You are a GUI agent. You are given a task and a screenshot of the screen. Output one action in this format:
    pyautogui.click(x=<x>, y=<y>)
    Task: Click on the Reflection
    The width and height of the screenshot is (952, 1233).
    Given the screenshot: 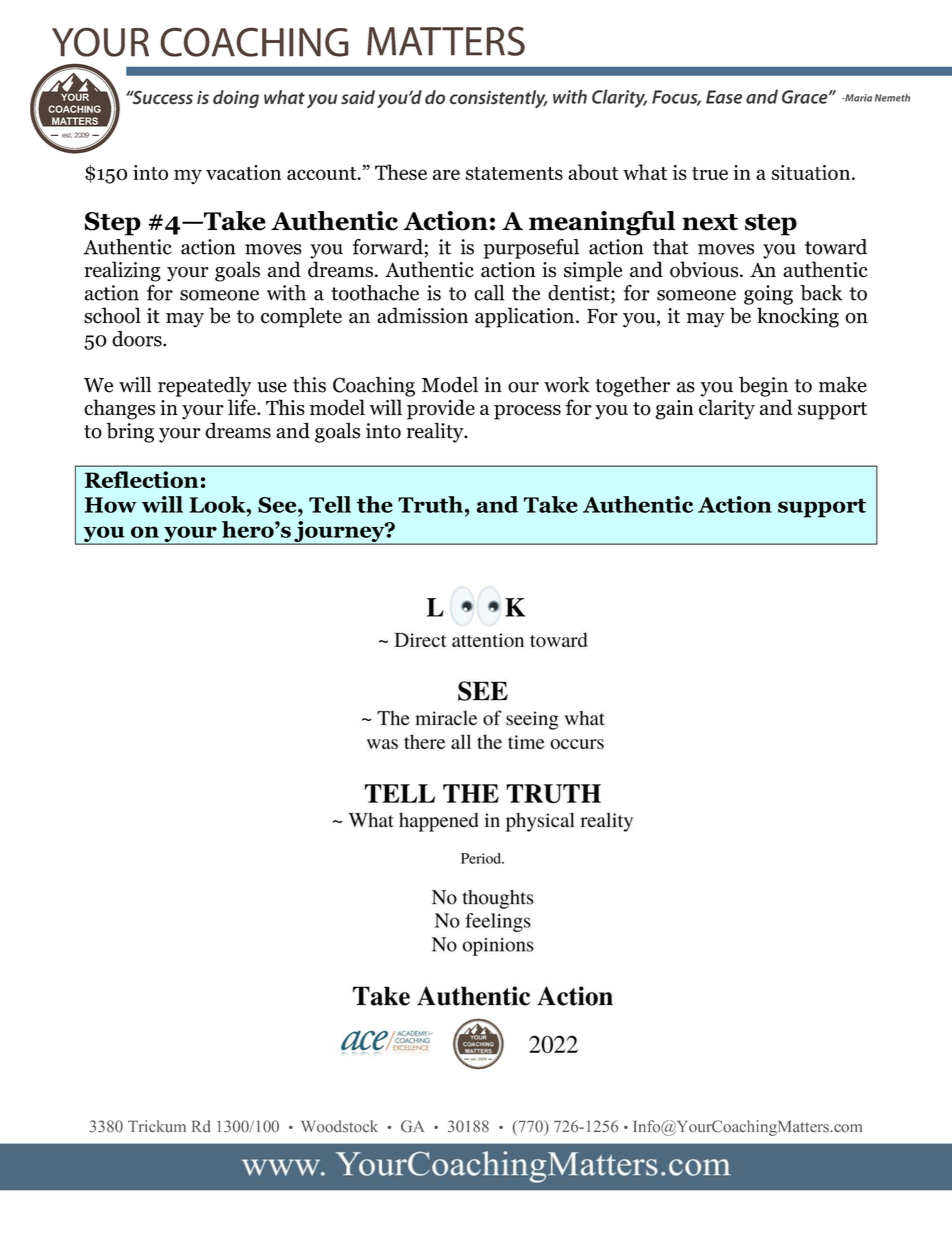 What is the action you would take?
    pyautogui.click(x=141, y=479)
